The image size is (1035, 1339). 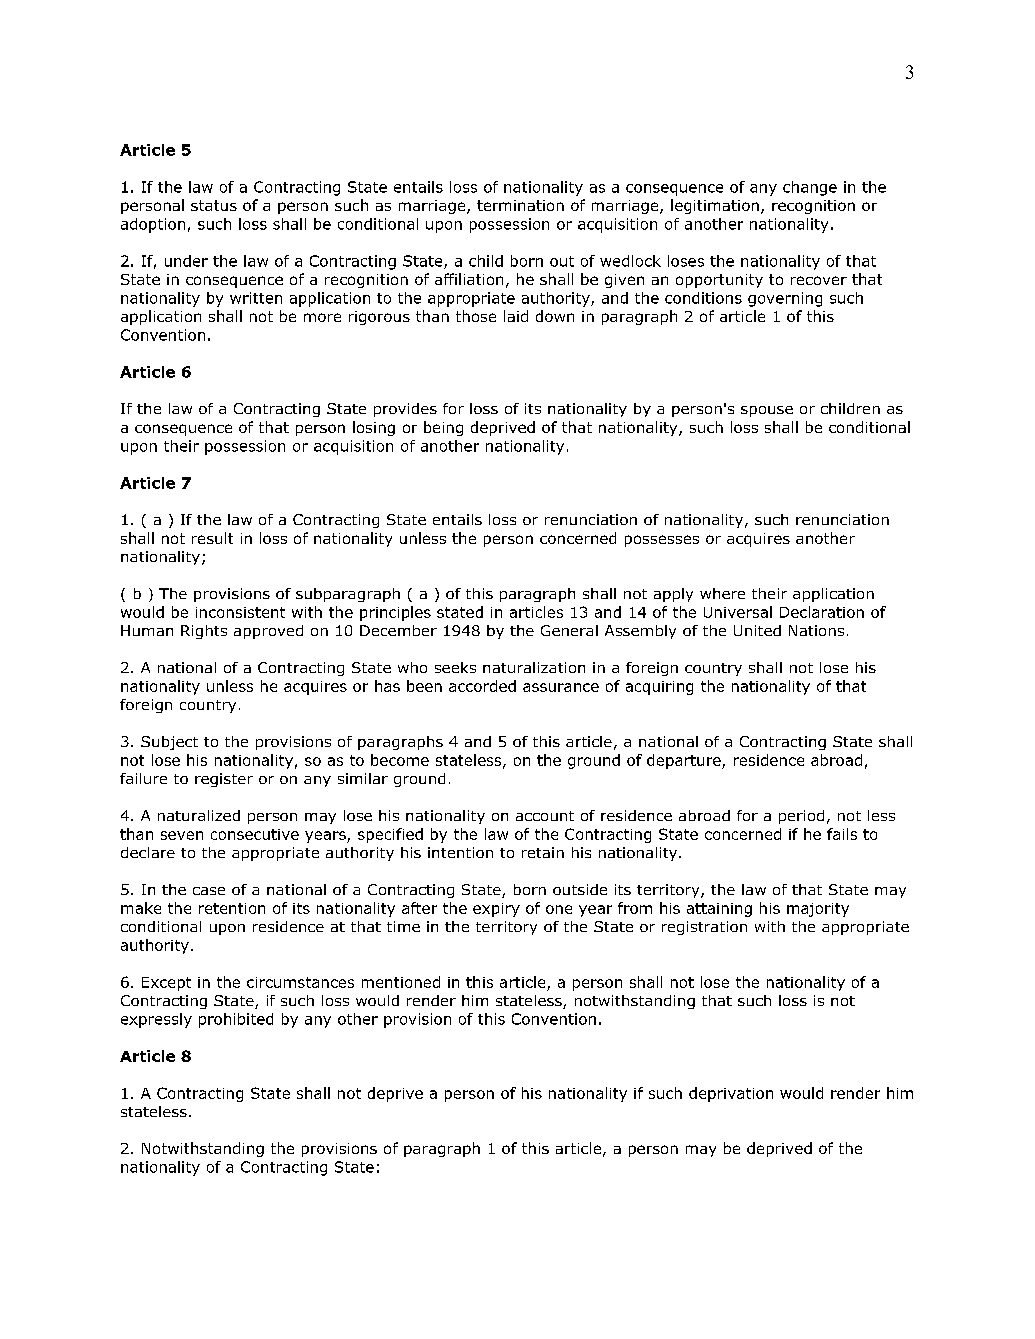 I want to click on seeks, so click(x=455, y=667).
